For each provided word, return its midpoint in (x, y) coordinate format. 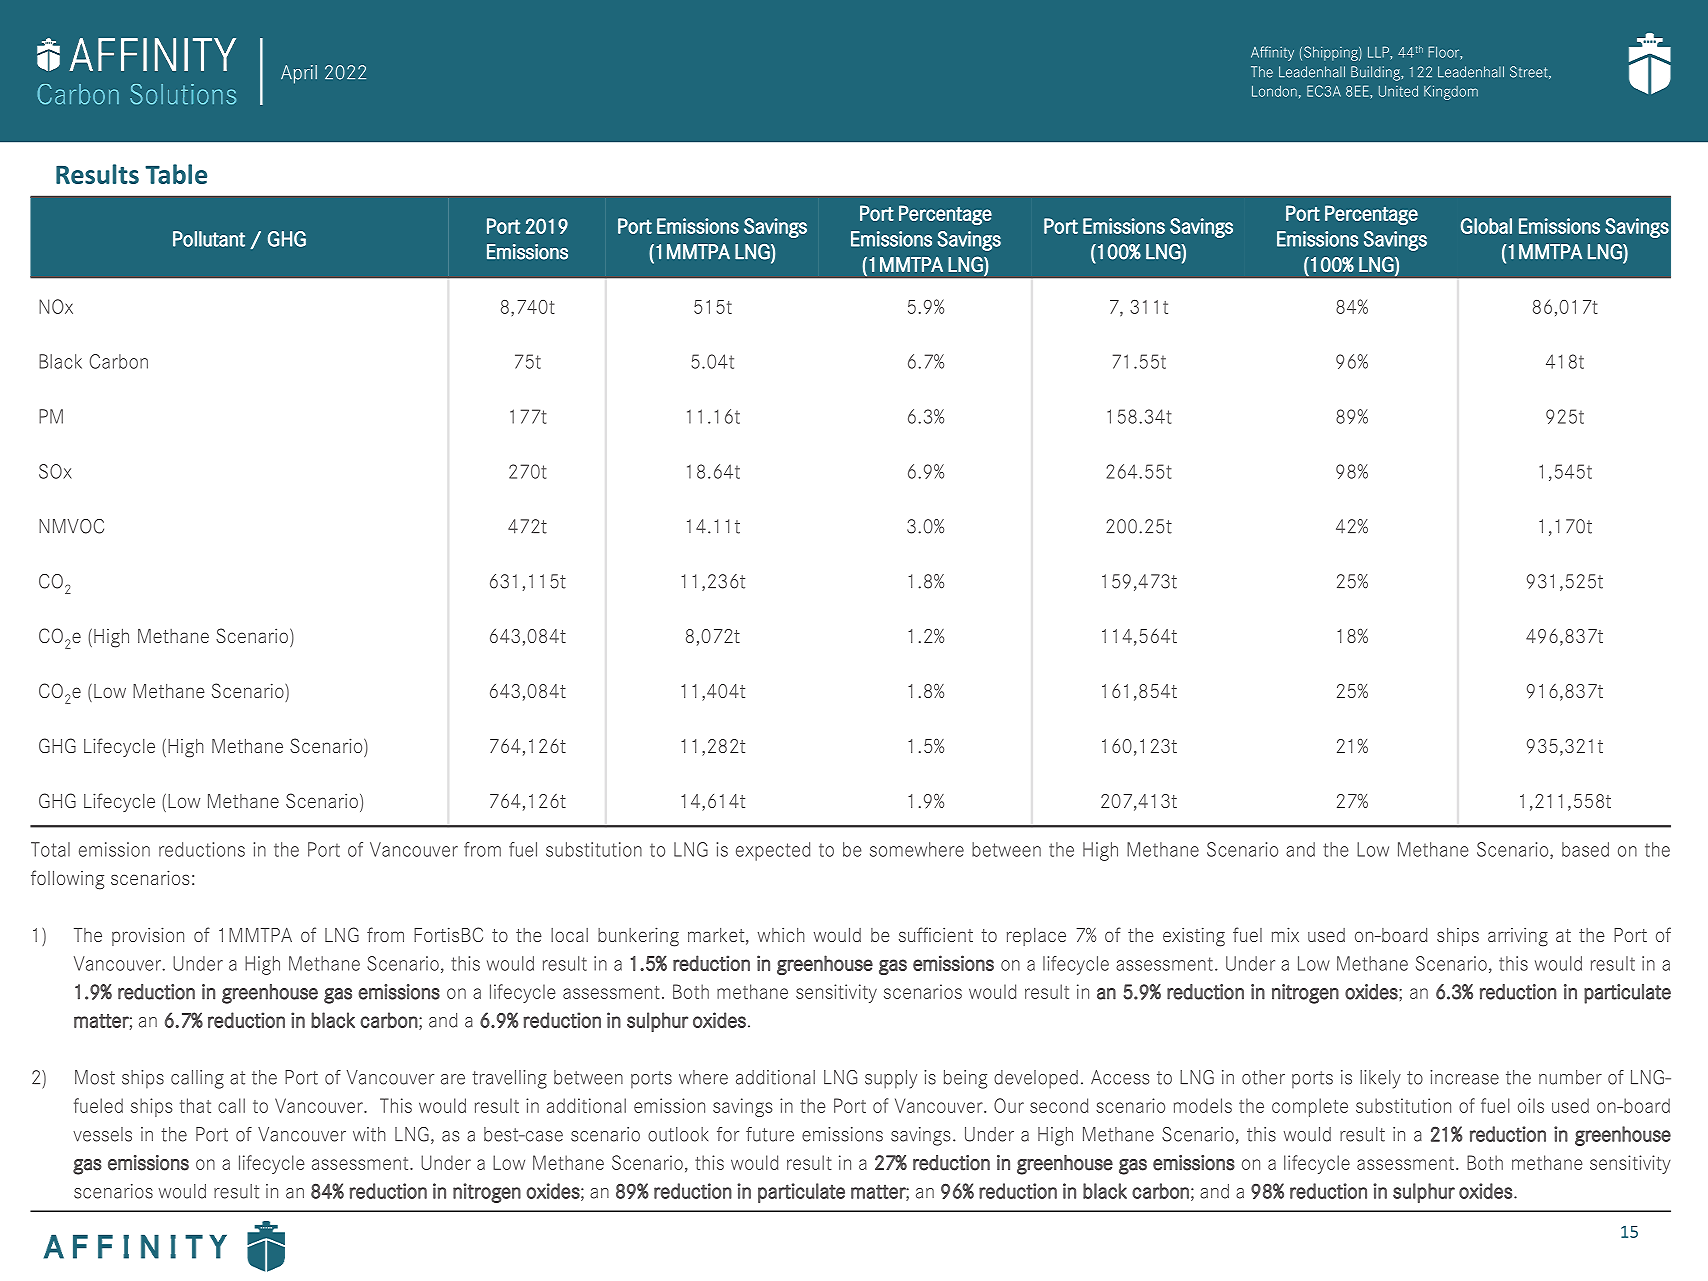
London (1274, 91)
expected (773, 851)
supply (891, 1079)
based (1585, 849)
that (195, 1105)
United (1398, 91)
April (299, 74)
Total (50, 849)
